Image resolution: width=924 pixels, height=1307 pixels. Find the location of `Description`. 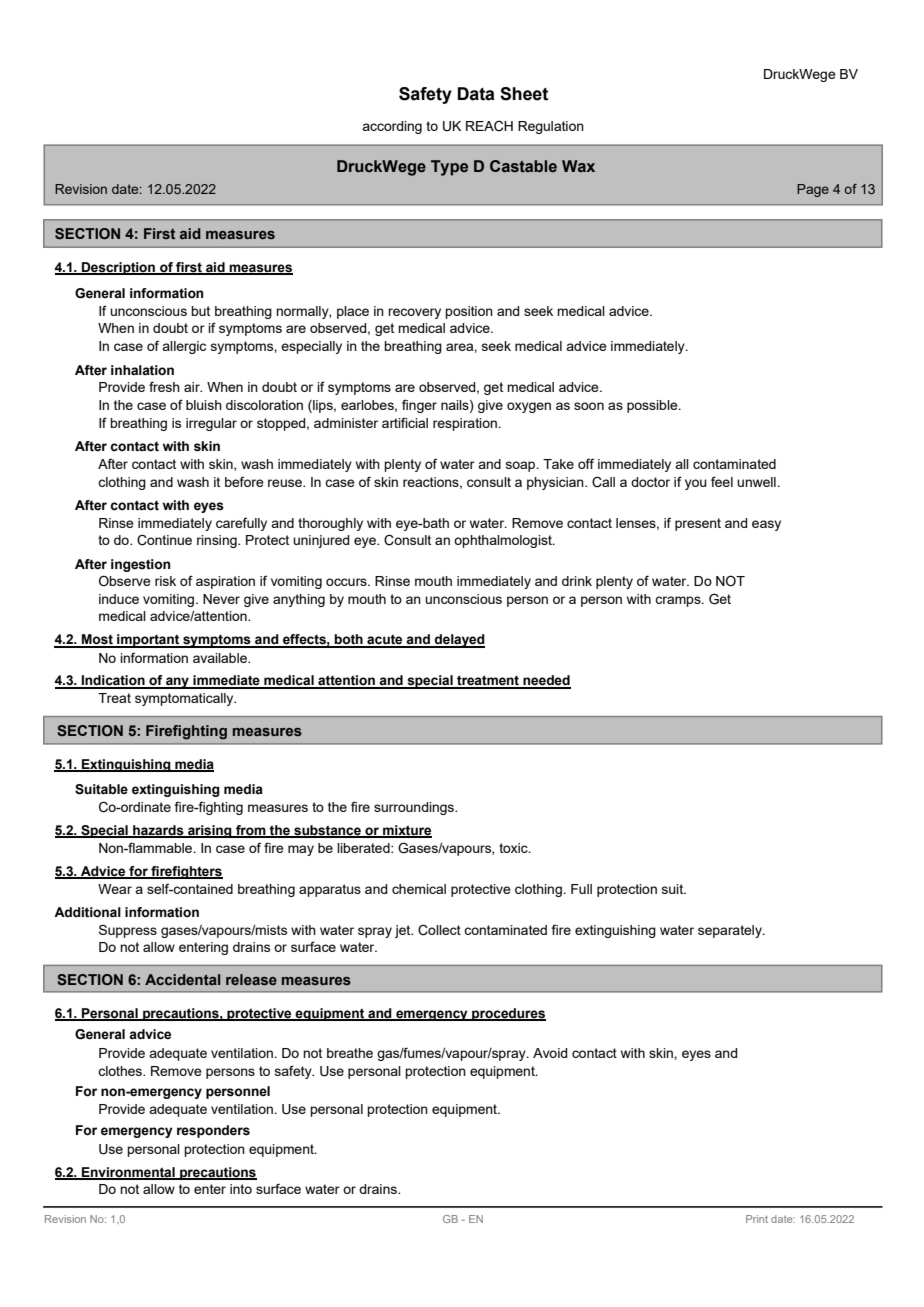

Description is located at coordinates (118, 268).
